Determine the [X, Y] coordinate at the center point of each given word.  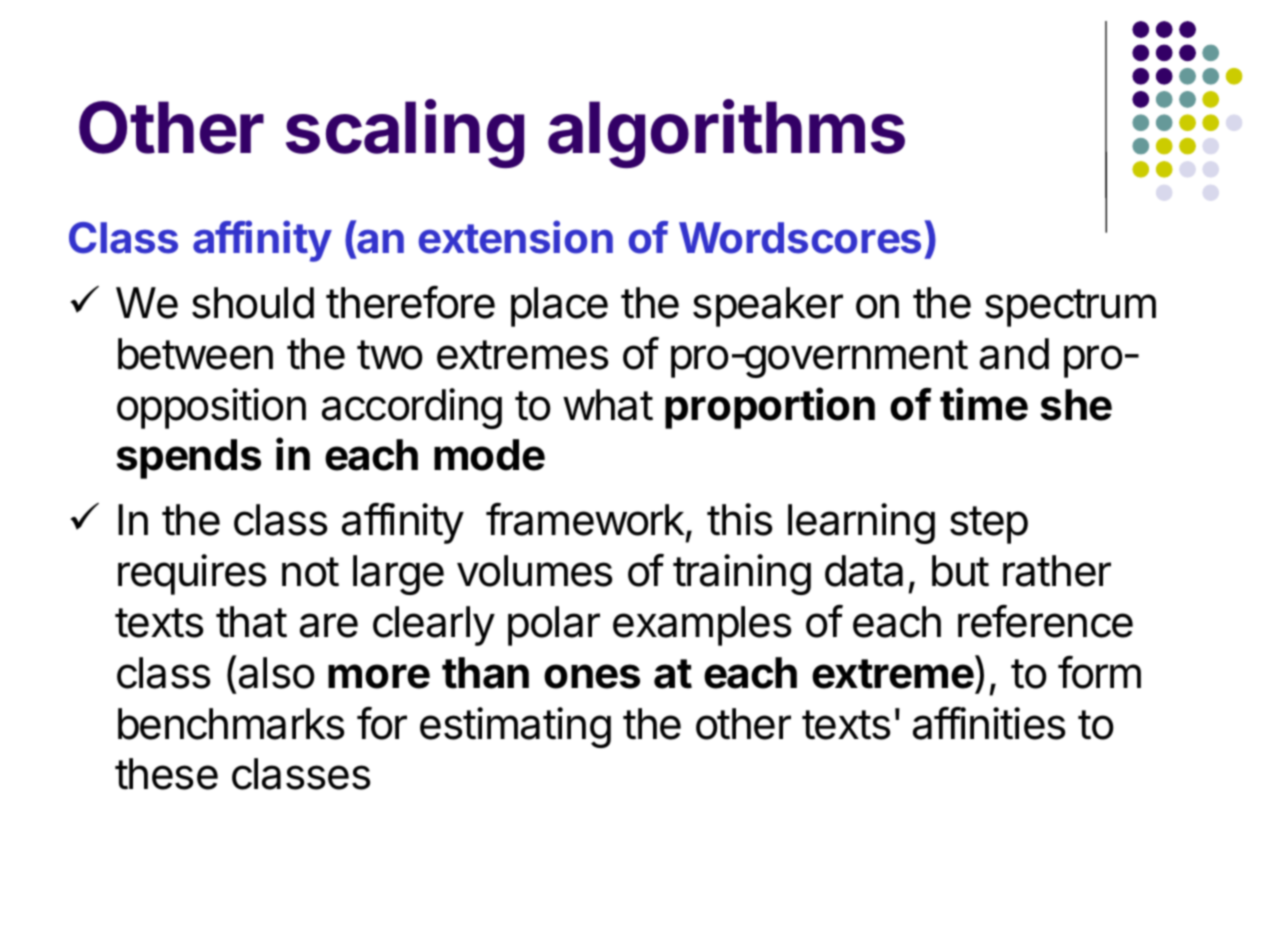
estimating [515, 727]
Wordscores [800, 238]
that [251, 622]
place [559, 307]
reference [1045, 621]
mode [489, 455]
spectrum [1070, 308]
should [253, 303]
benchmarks [231, 724]
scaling [405, 134]
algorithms [726, 134]
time [984, 404]
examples [702, 626]
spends [189, 459]
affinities [989, 723]
